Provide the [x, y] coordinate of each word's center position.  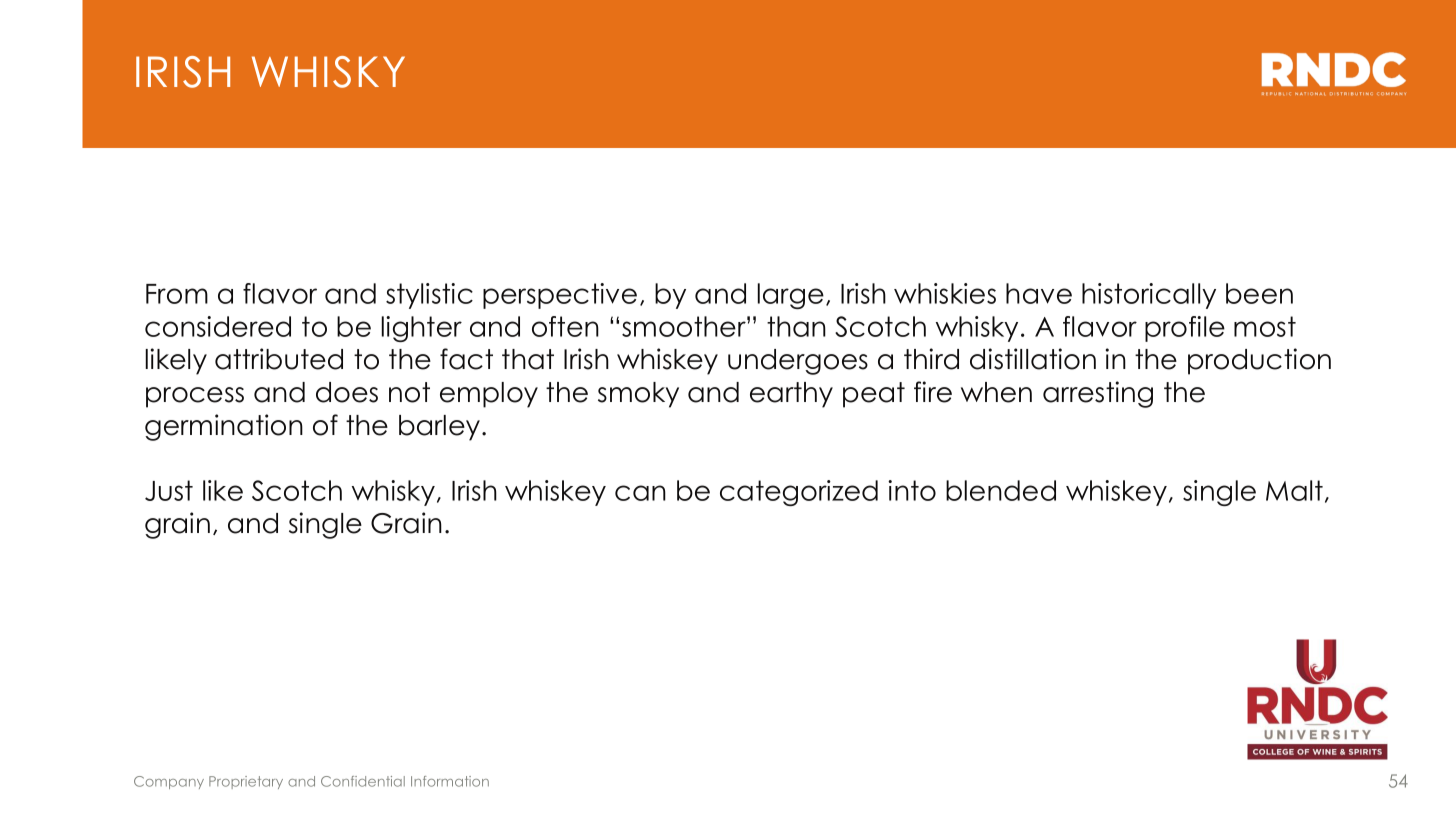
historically [1149, 296]
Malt [1294, 490]
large [791, 296]
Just [169, 490]
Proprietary [246, 782]
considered [218, 326]
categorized [799, 493]
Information [450, 781]
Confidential [363, 781]
